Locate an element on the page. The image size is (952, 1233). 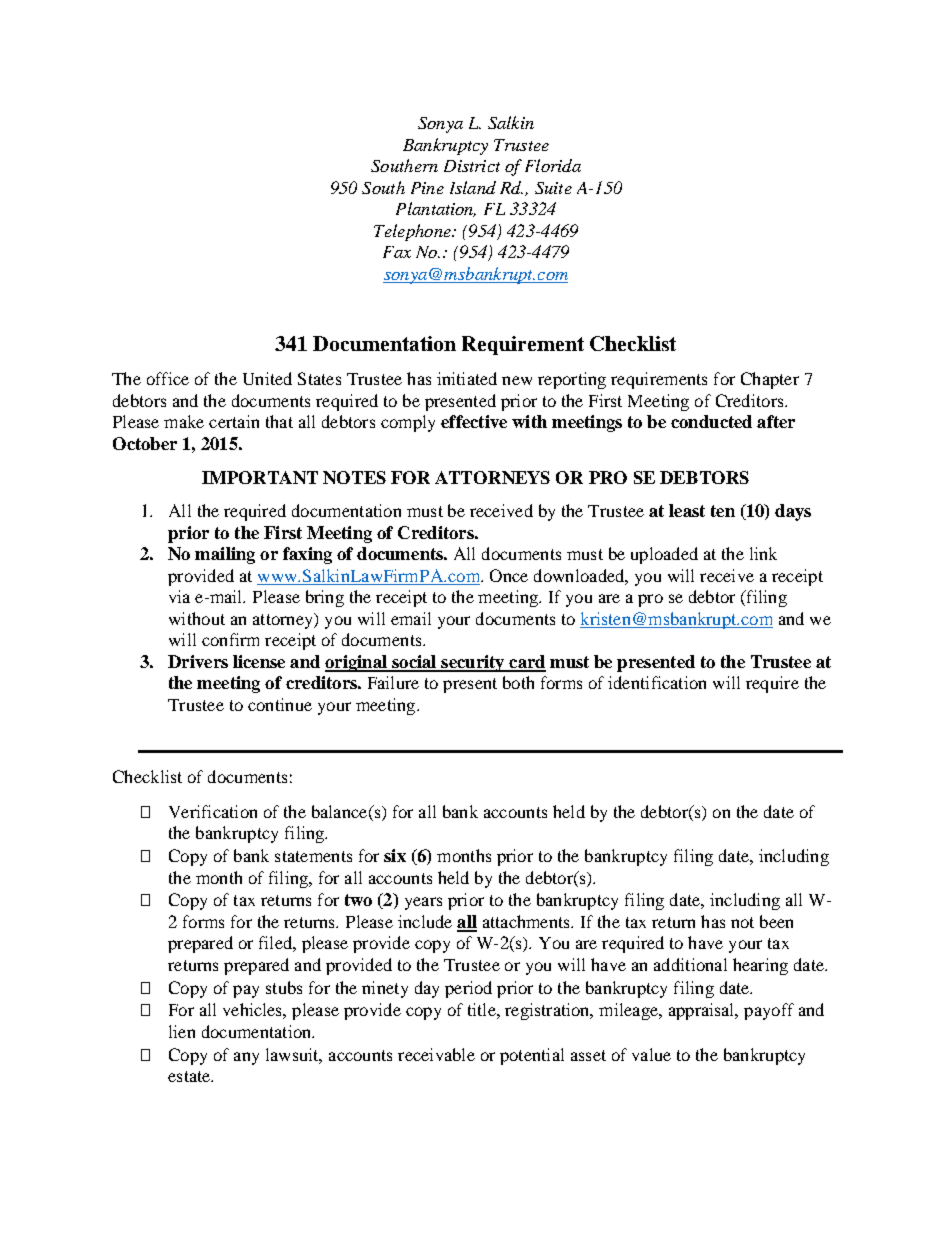
any is located at coordinates (246, 1058).
